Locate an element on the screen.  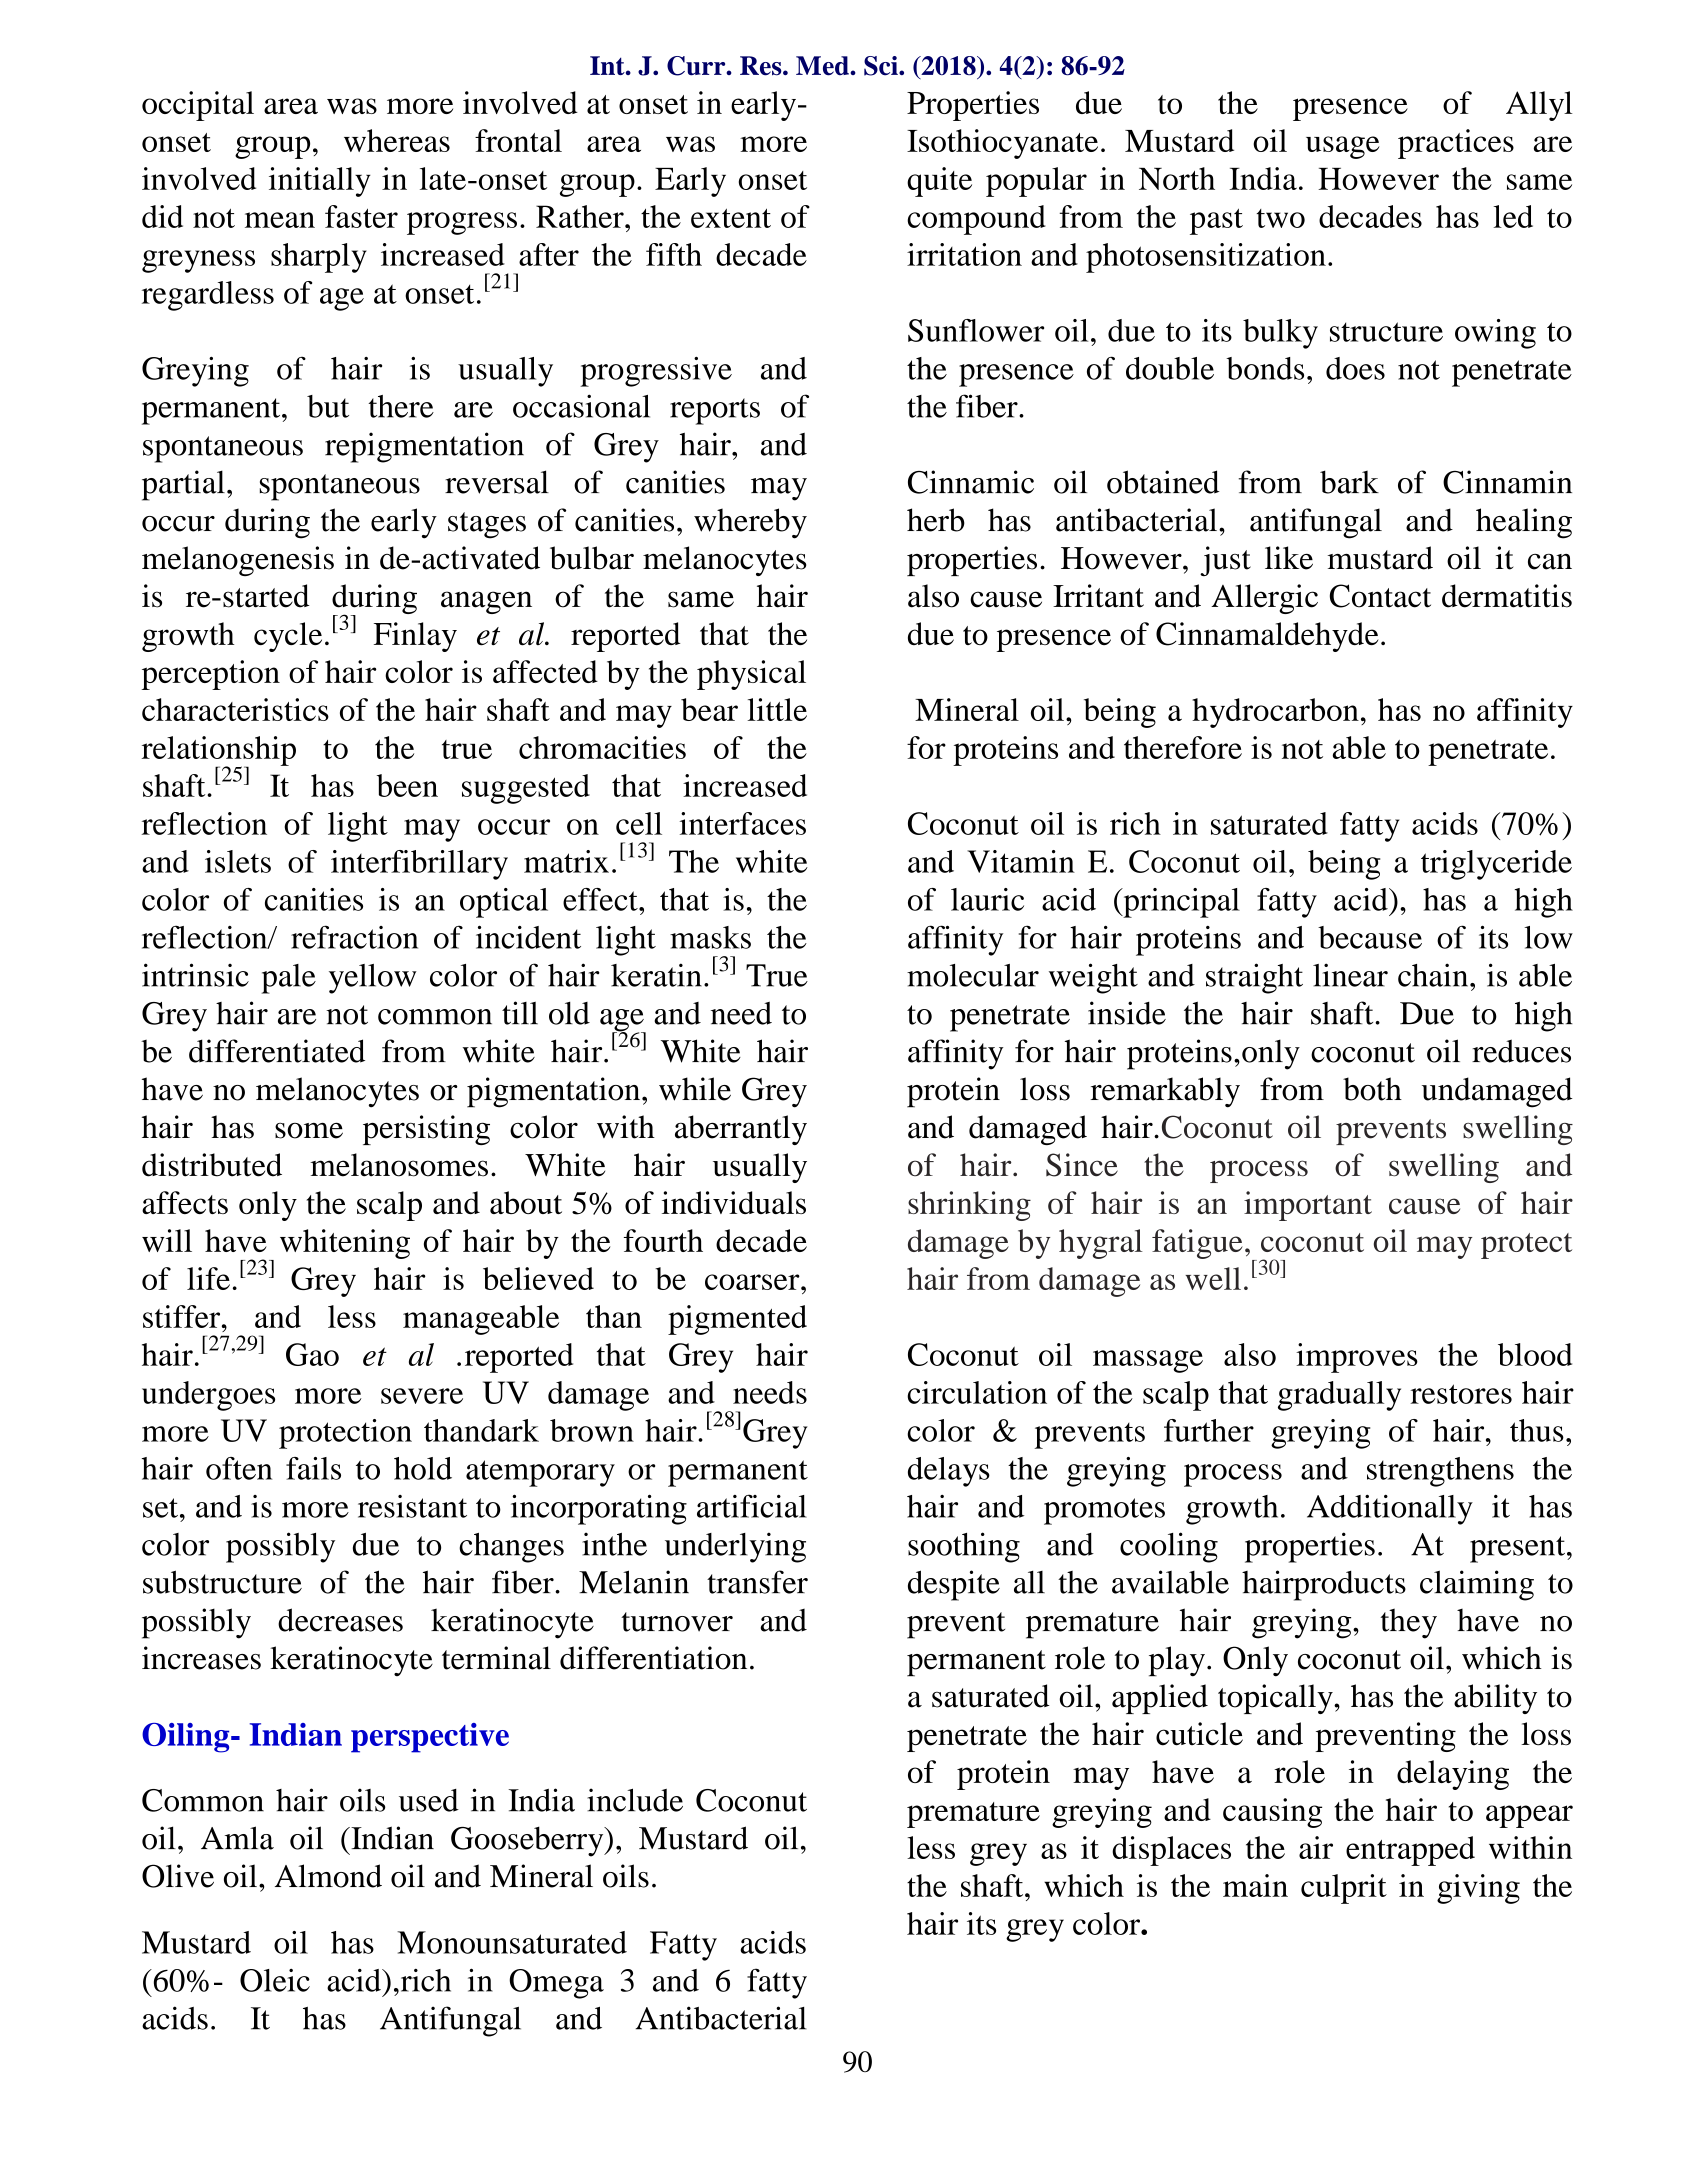
usage is located at coordinates (1343, 147).
